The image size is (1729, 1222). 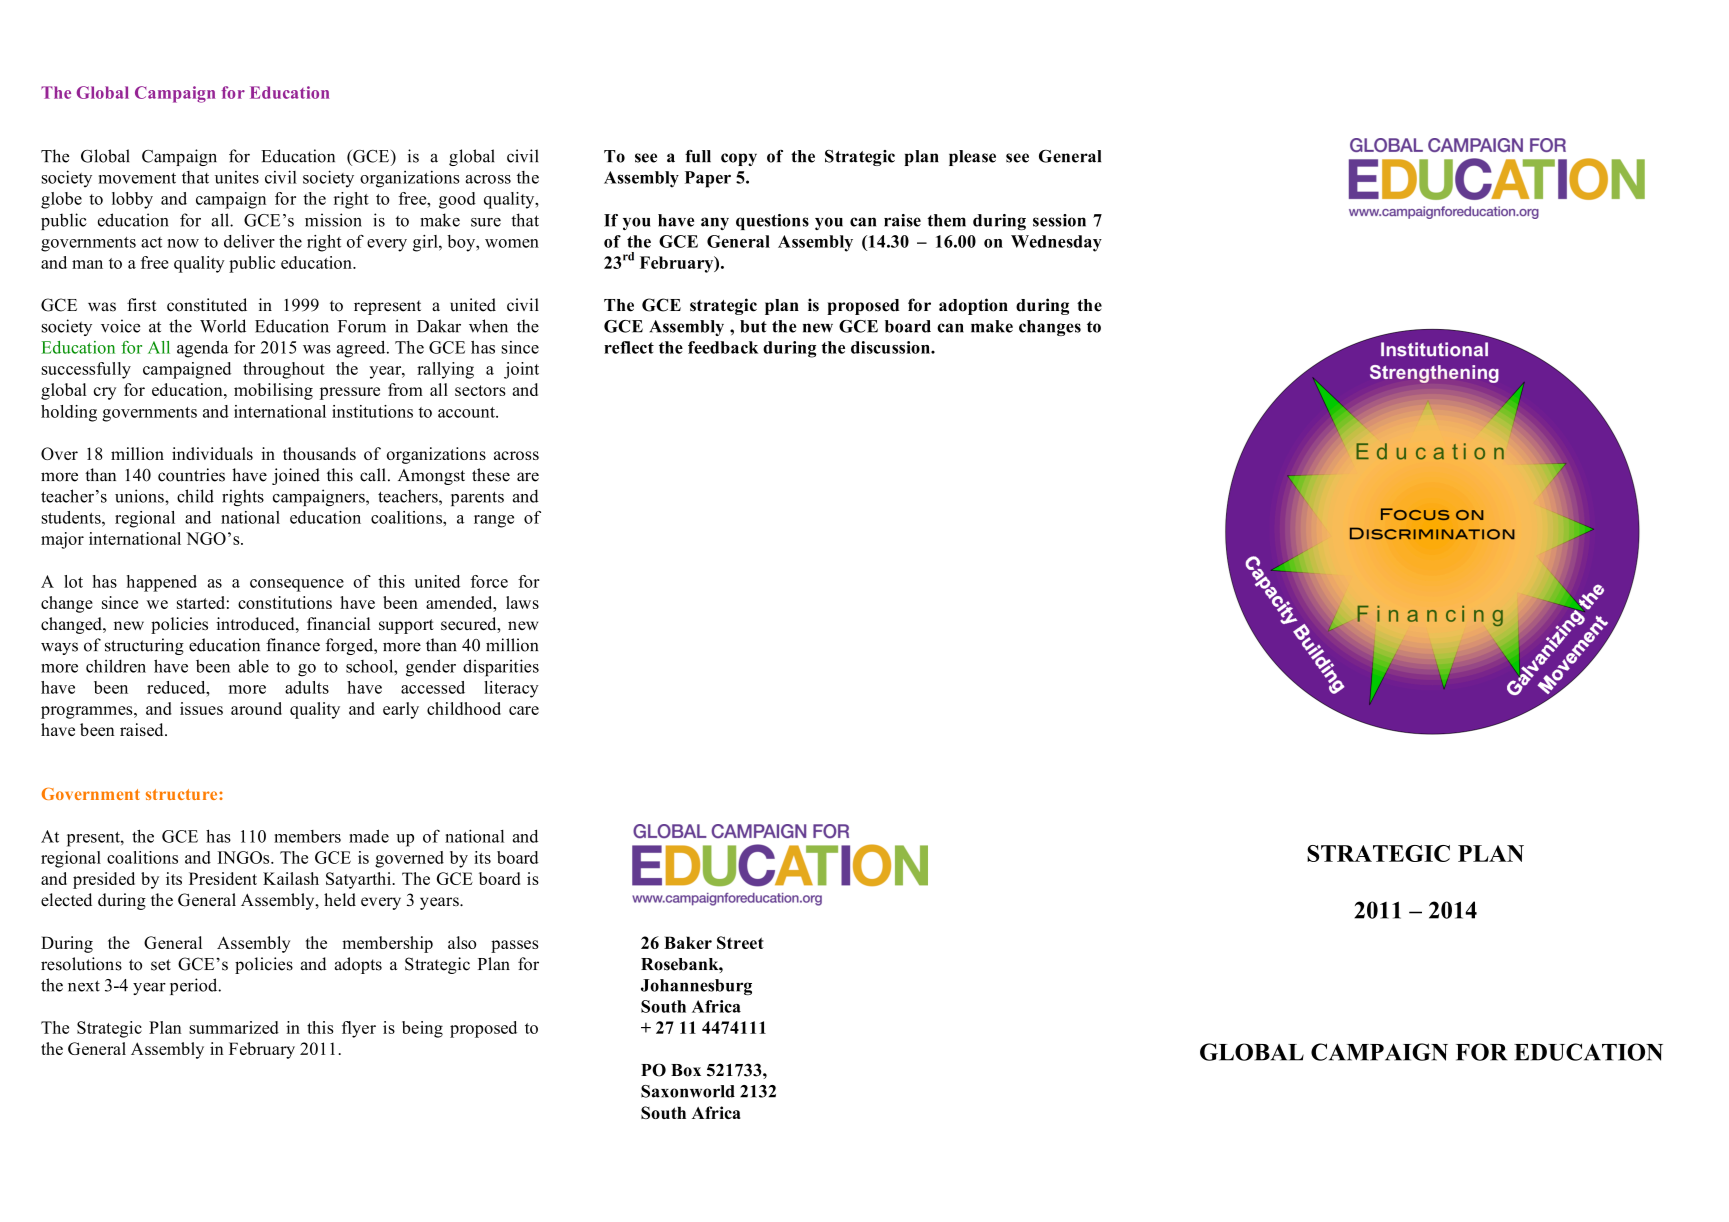 I want to click on happened, so click(x=162, y=583).
